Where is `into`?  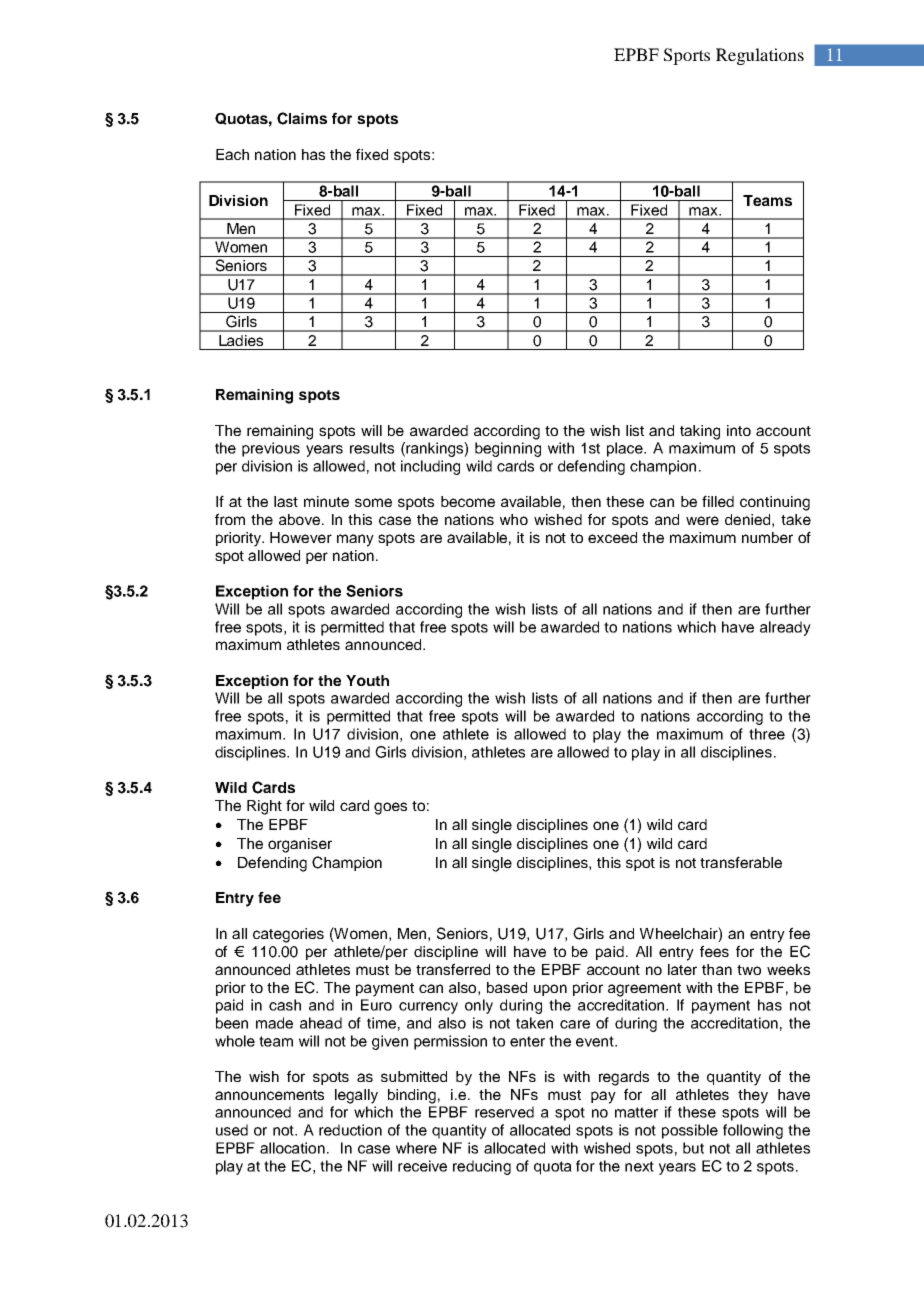 into is located at coordinates (739, 430).
